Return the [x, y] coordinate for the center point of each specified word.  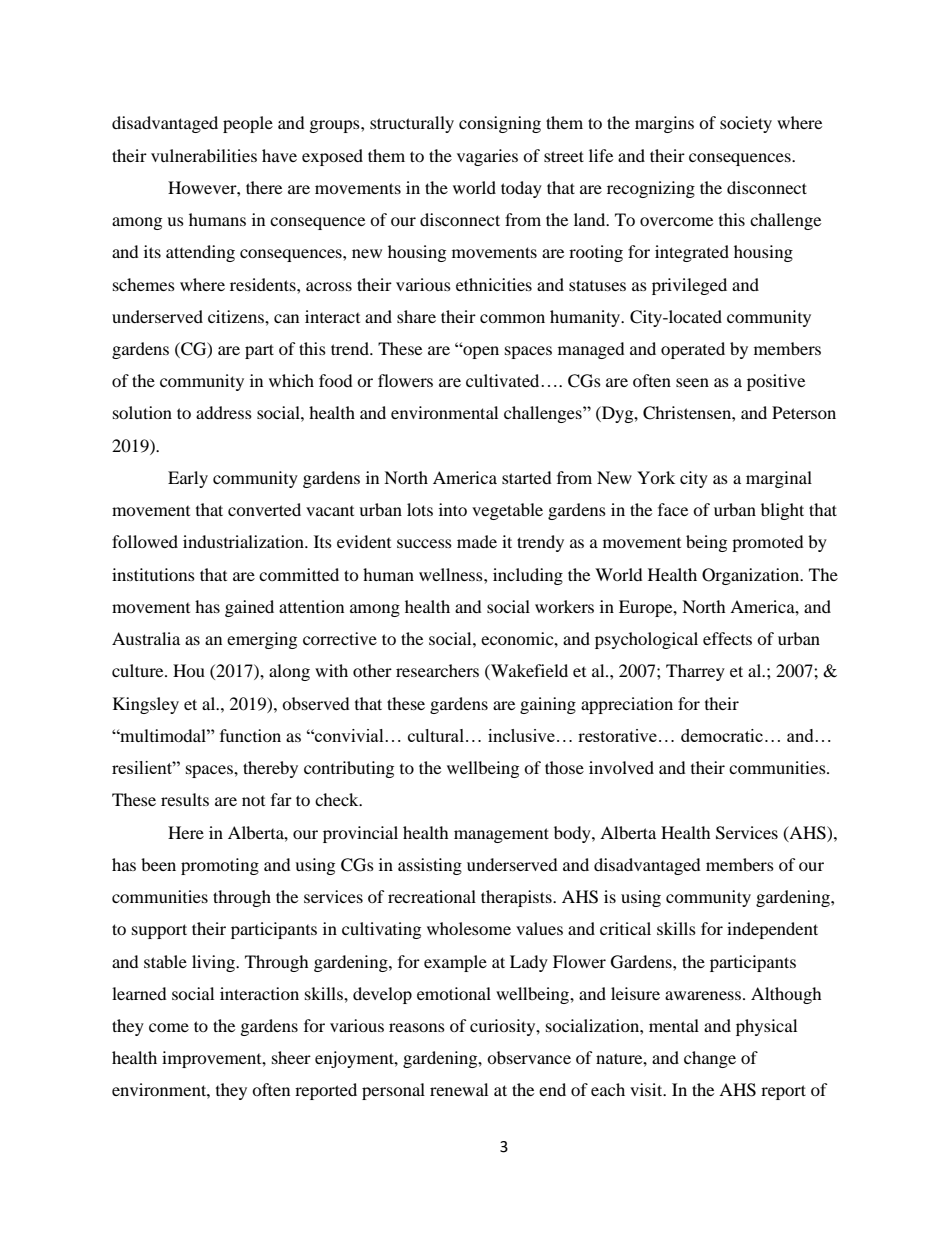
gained [249, 608]
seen [692, 382]
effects [727, 638]
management [501, 835]
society [746, 124]
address [224, 412]
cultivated [504, 380]
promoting [220, 866]
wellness [452, 574]
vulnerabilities [204, 155]
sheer [291, 1057]
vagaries [487, 157]
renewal [459, 1089]
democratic [722, 735]
